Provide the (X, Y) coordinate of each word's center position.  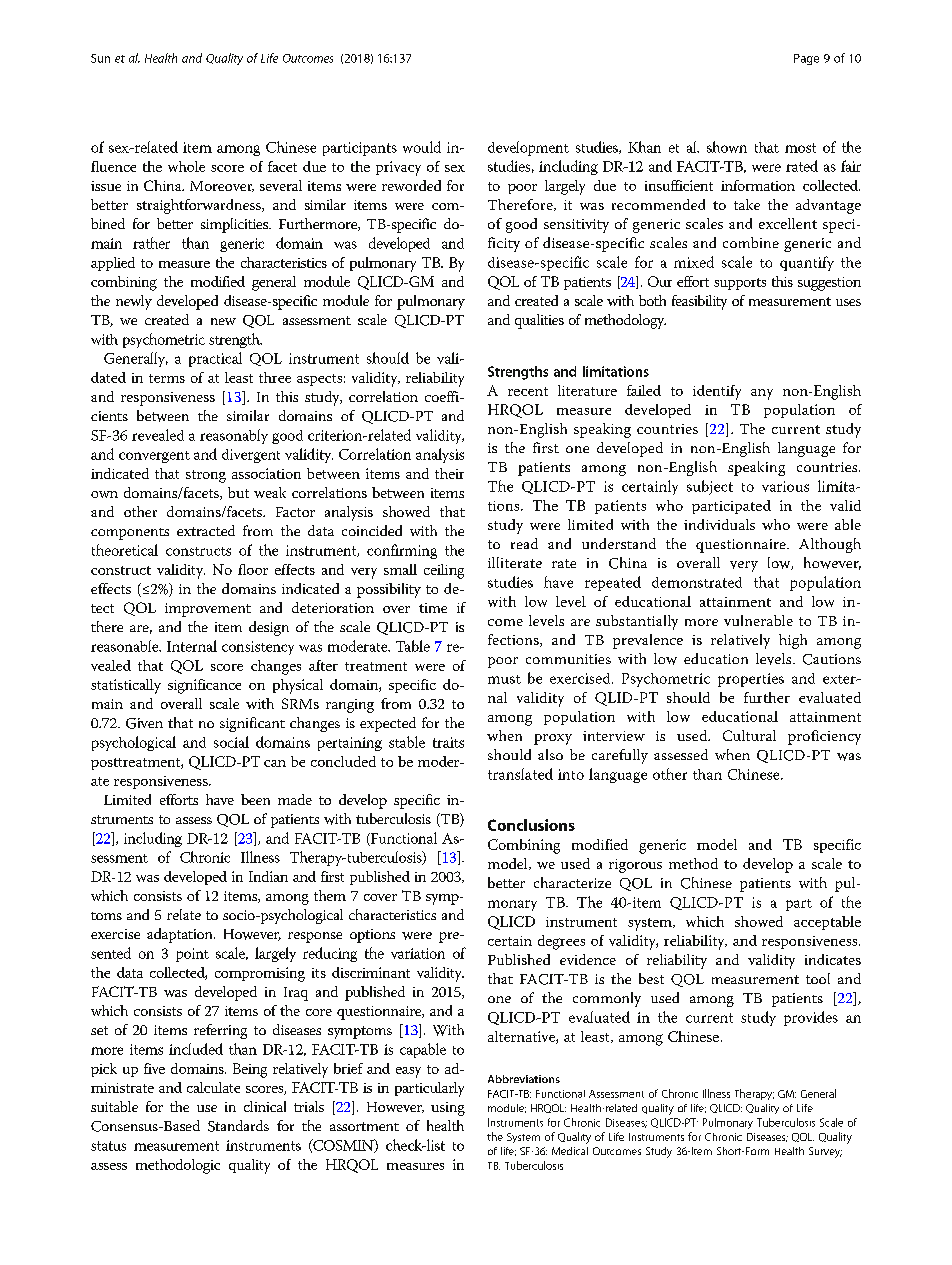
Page (806, 59)
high (793, 641)
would (422, 147)
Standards (238, 1126)
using (448, 1109)
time (433, 608)
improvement (208, 610)
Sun (100, 58)
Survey (825, 1152)
